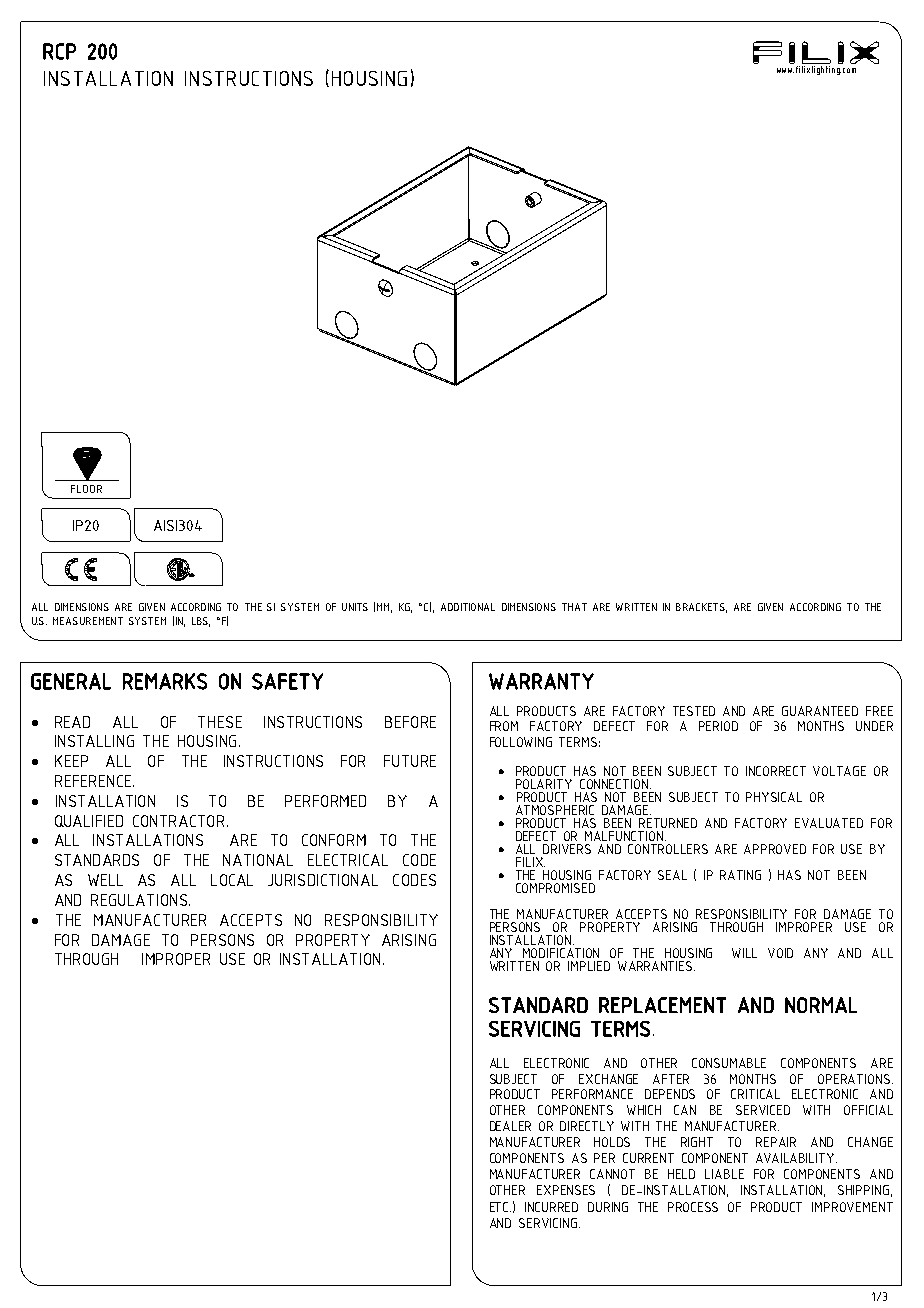  I want to click on RCP, so click(59, 51).
